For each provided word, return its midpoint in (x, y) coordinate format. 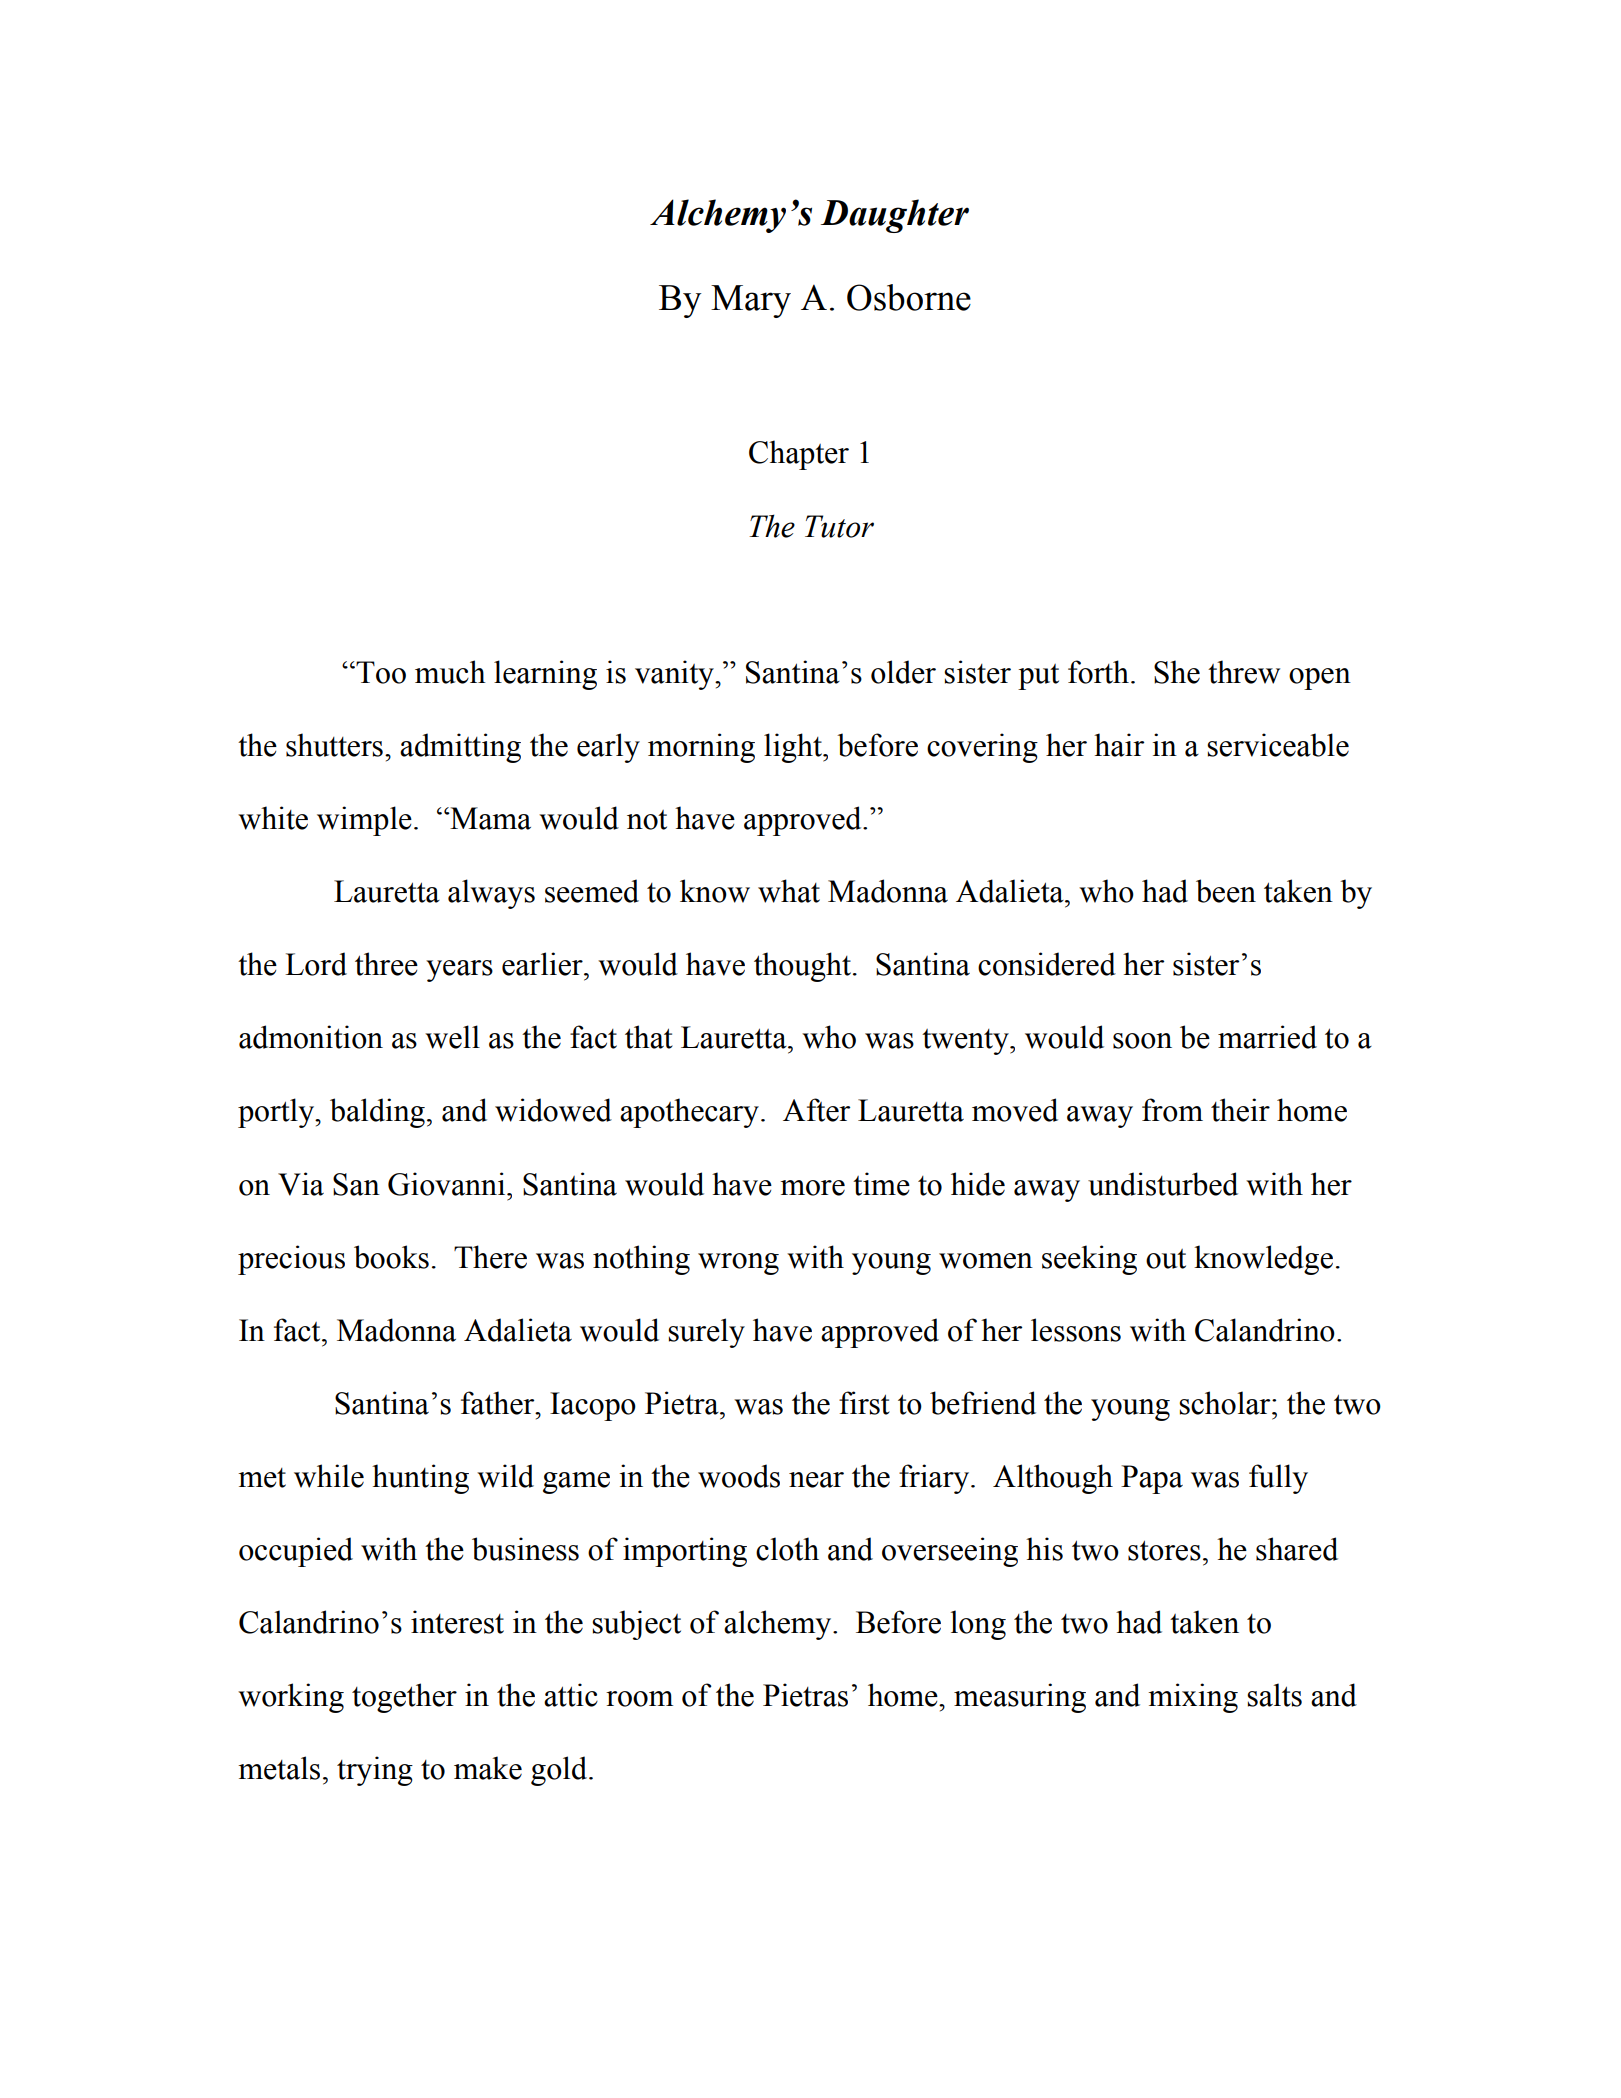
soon (1142, 1041)
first (864, 1403)
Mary (751, 301)
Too (380, 672)
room (639, 1699)
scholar (1226, 1403)
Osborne (909, 297)
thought (802, 967)
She (1177, 672)
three (386, 964)
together (404, 1698)
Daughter (895, 216)
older (903, 672)
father (499, 1403)
